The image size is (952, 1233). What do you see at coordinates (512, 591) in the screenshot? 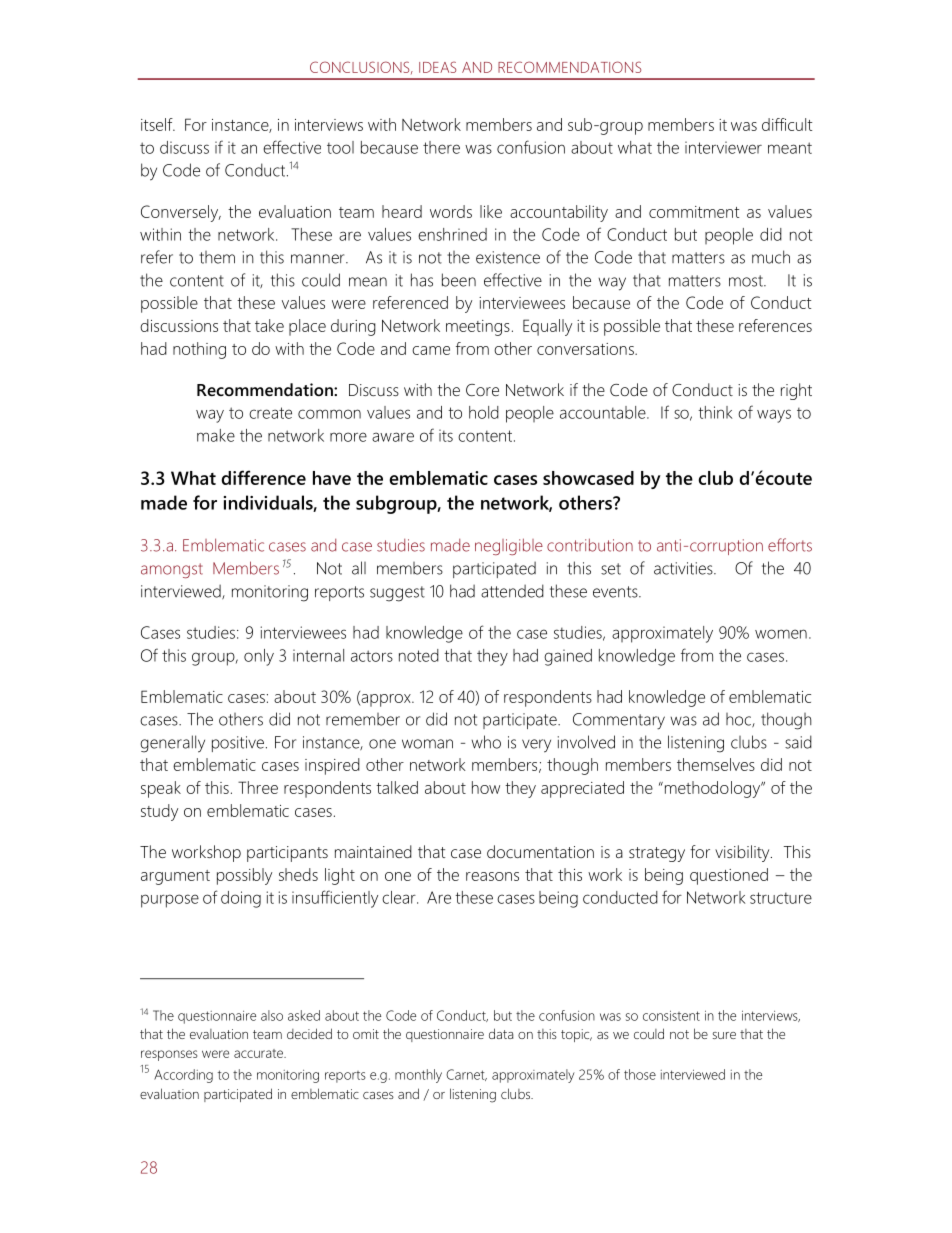
I see `attended` at bounding box center [512, 591].
